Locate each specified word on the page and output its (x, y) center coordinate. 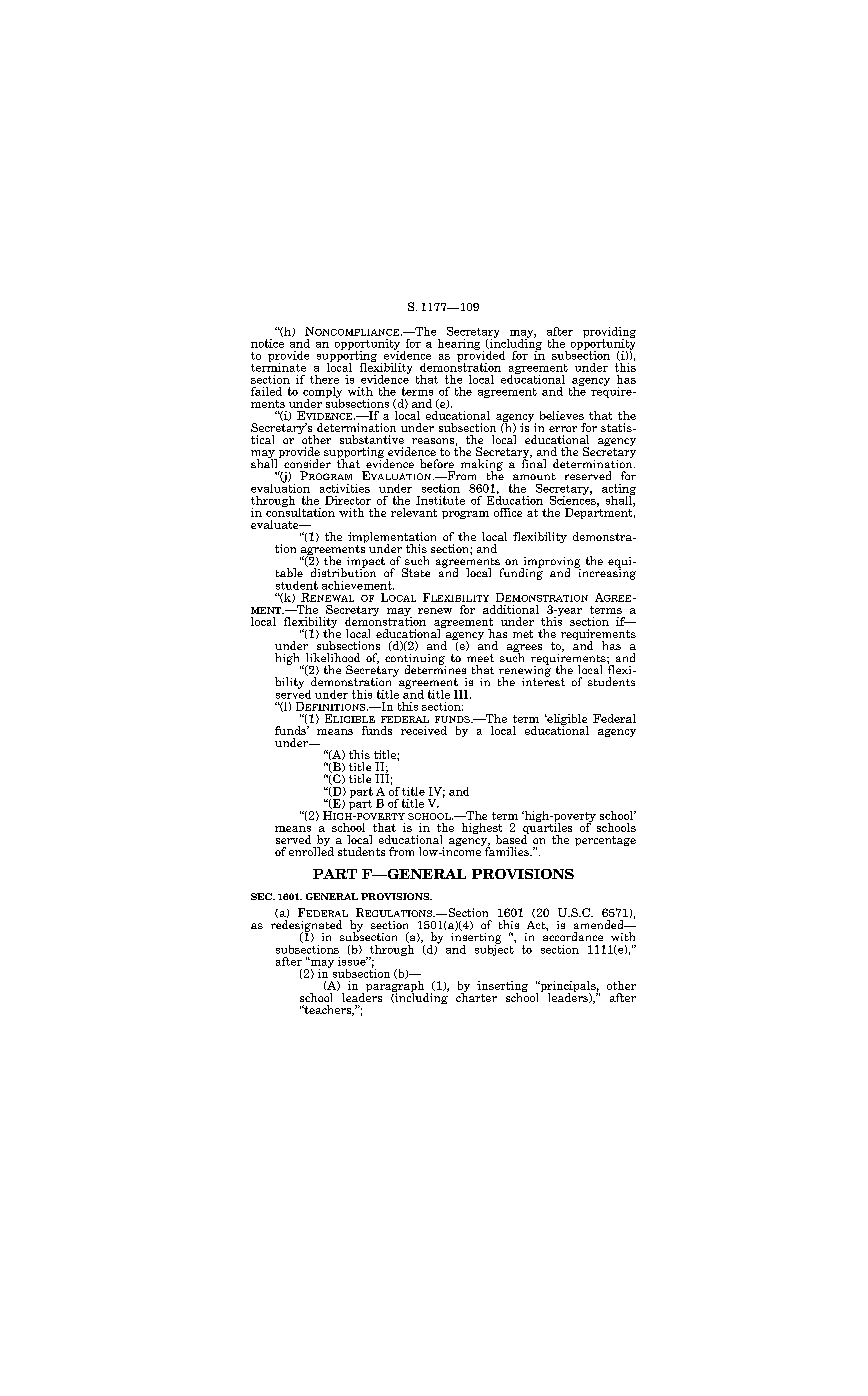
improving (551, 563)
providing (609, 333)
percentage (605, 841)
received (424, 730)
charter (476, 996)
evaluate (276, 524)
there (324, 379)
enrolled (311, 850)
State (416, 572)
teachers (328, 1010)
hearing (459, 344)
